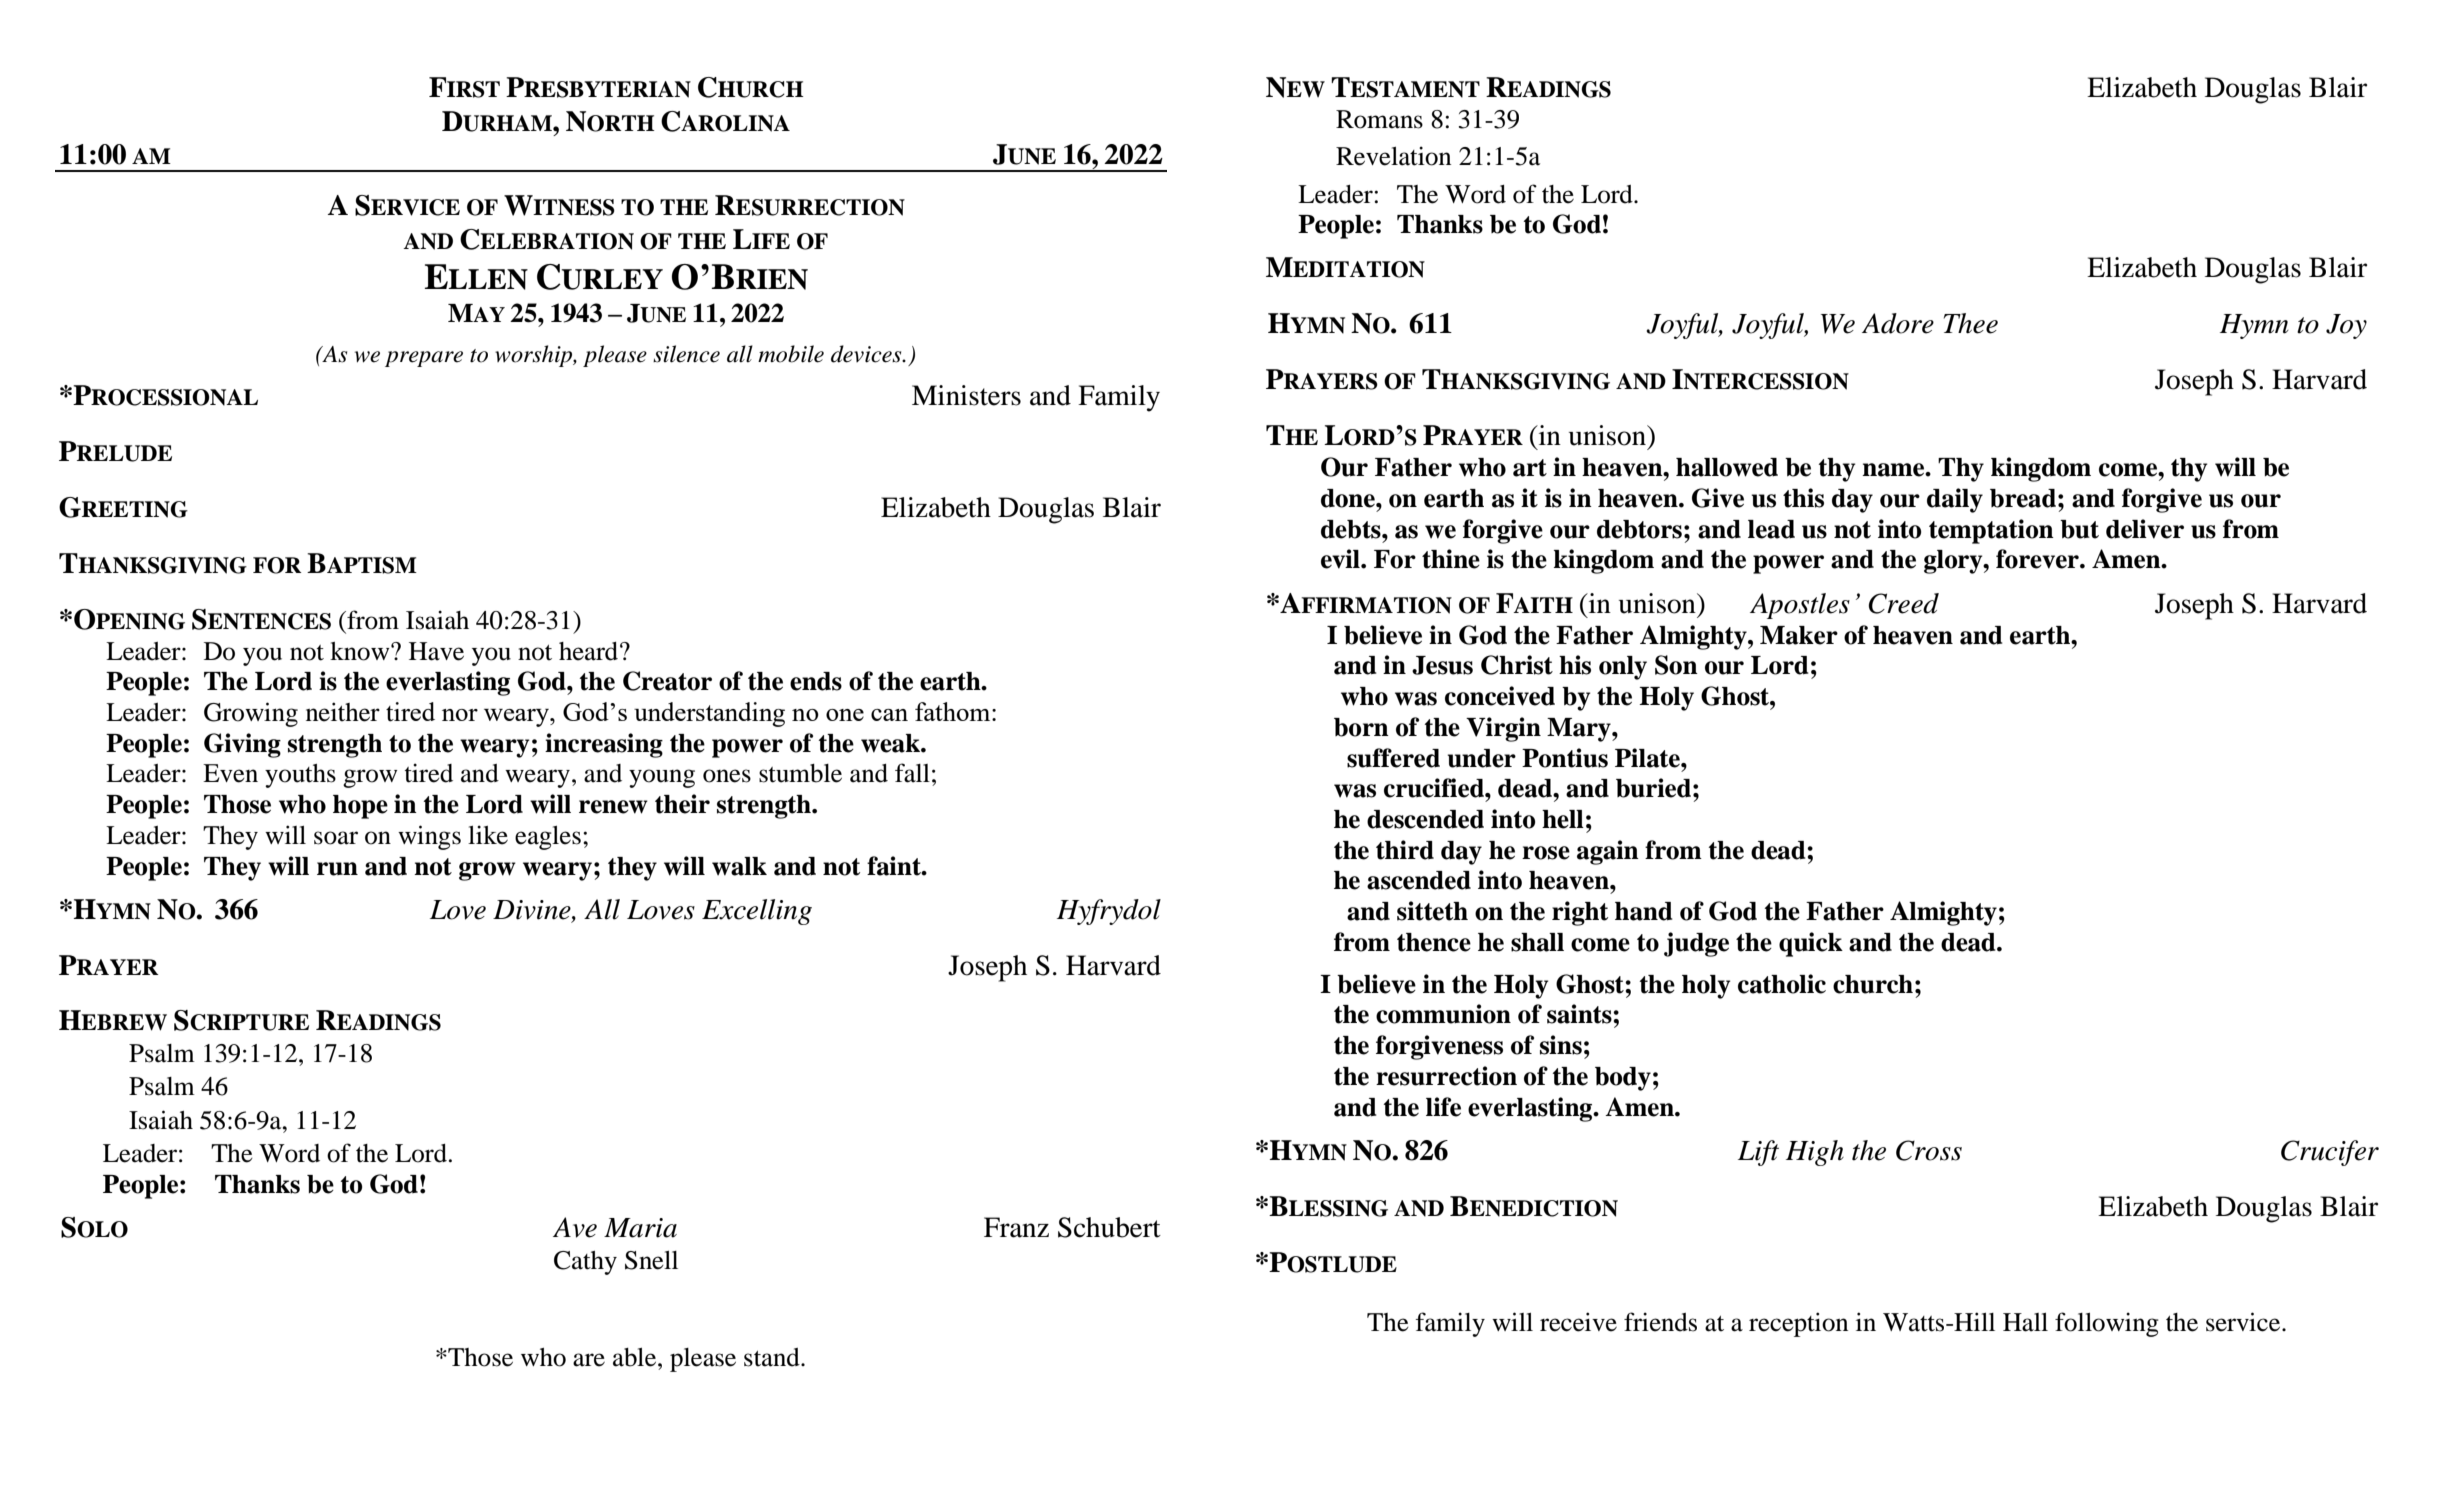 The width and height of the image is (2448, 1486). What do you see at coordinates (1349, 498) in the image?
I see `done` at bounding box center [1349, 498].
